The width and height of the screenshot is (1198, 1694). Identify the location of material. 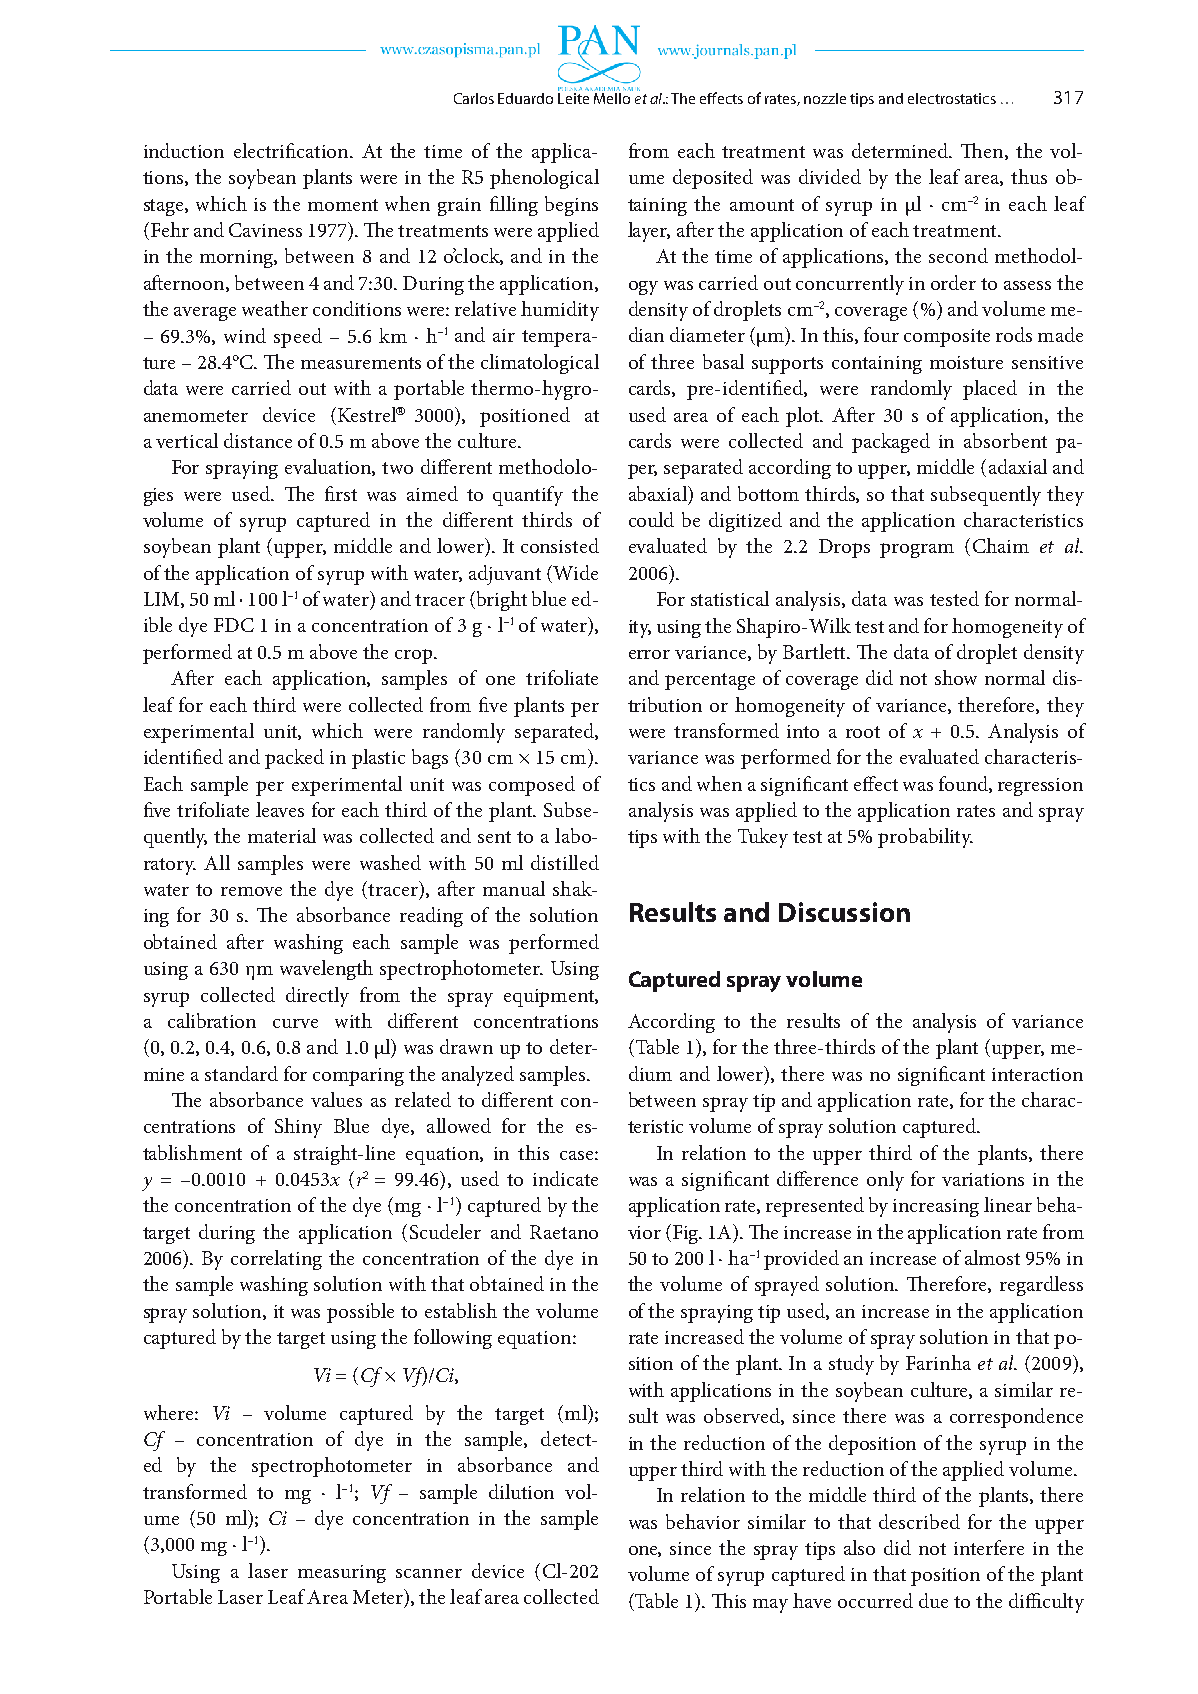
(282, 835).
